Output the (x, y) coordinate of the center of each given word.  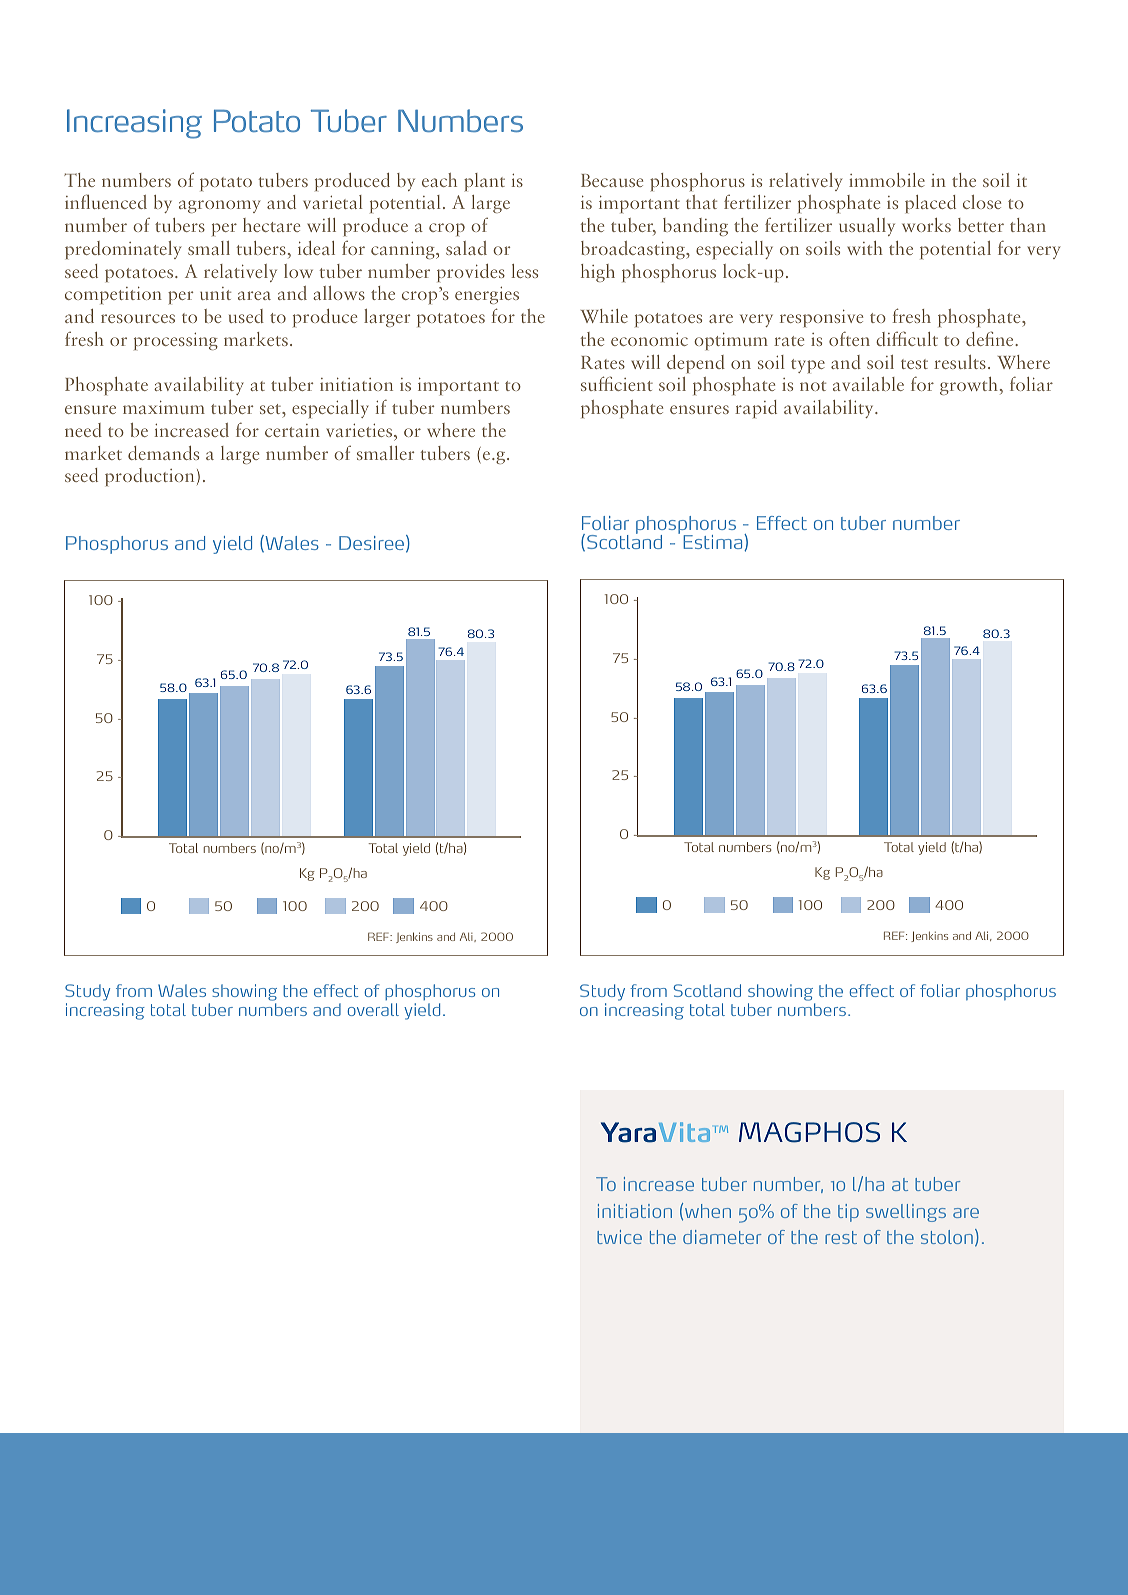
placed (930, 204)
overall (373, 1009)
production (149, 477)
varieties (360, 430)
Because (612, 180)
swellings (906, 1213)
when (708, 1211)
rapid (756, 409)
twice (619, 1237)
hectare (271, 225)
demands (163, 453)
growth (969, 386)
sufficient (617, 383)
